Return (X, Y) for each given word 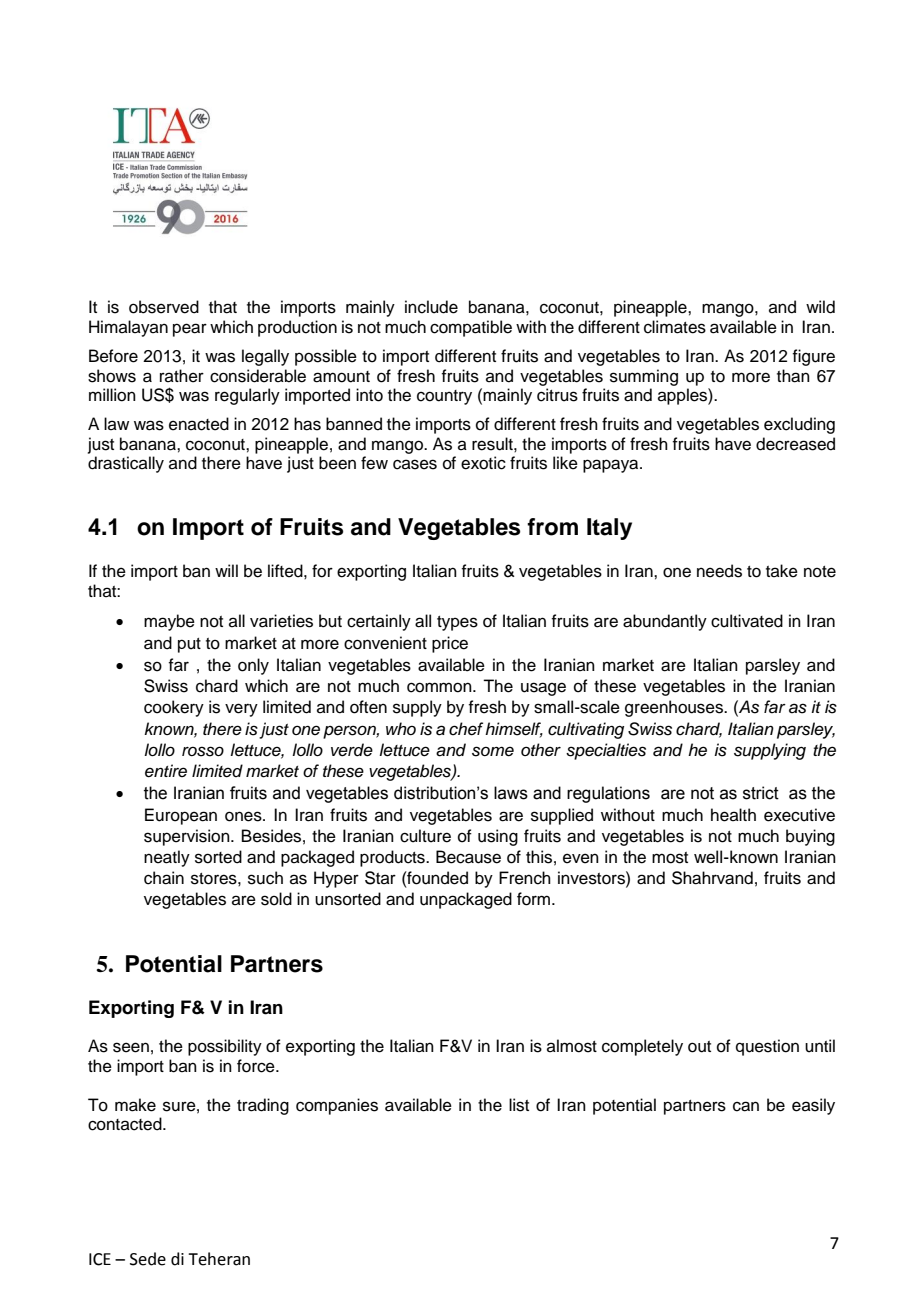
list (519, 1105)
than (793, 376)
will (226, 570)
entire (166, 771)
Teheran (219, 1259)
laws (511, 793)
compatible (471, 328)
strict (761, 793)
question (767, 1047)
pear (190, 330)
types (457, 623)
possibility (225, 1047)
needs (719, 571)
